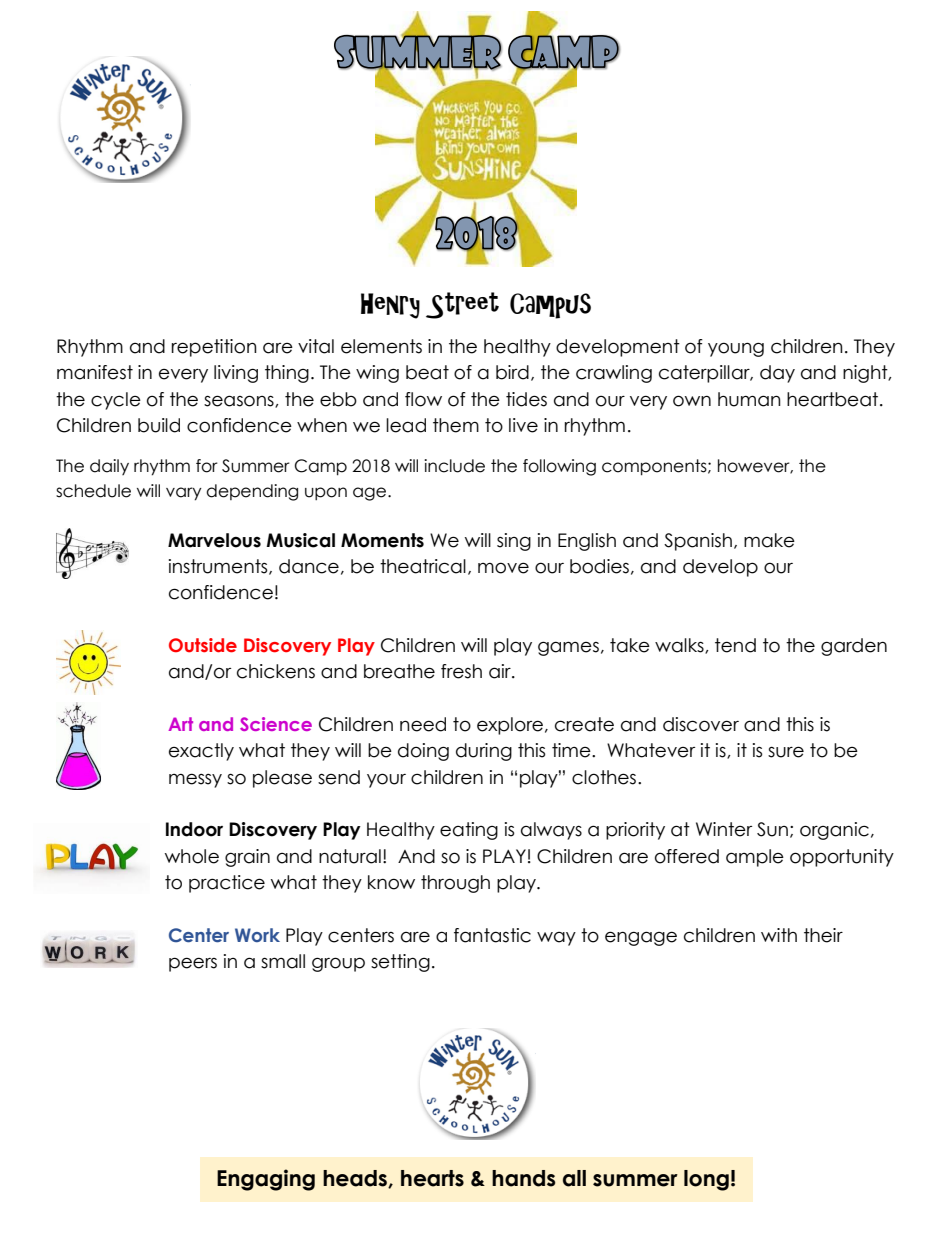 Image resolution: width=952 pixels, height=1233 pixels. What do you see at coordinates (755, 858) in the screenshot?
I see `ample` at bounding box center [755, 858].
